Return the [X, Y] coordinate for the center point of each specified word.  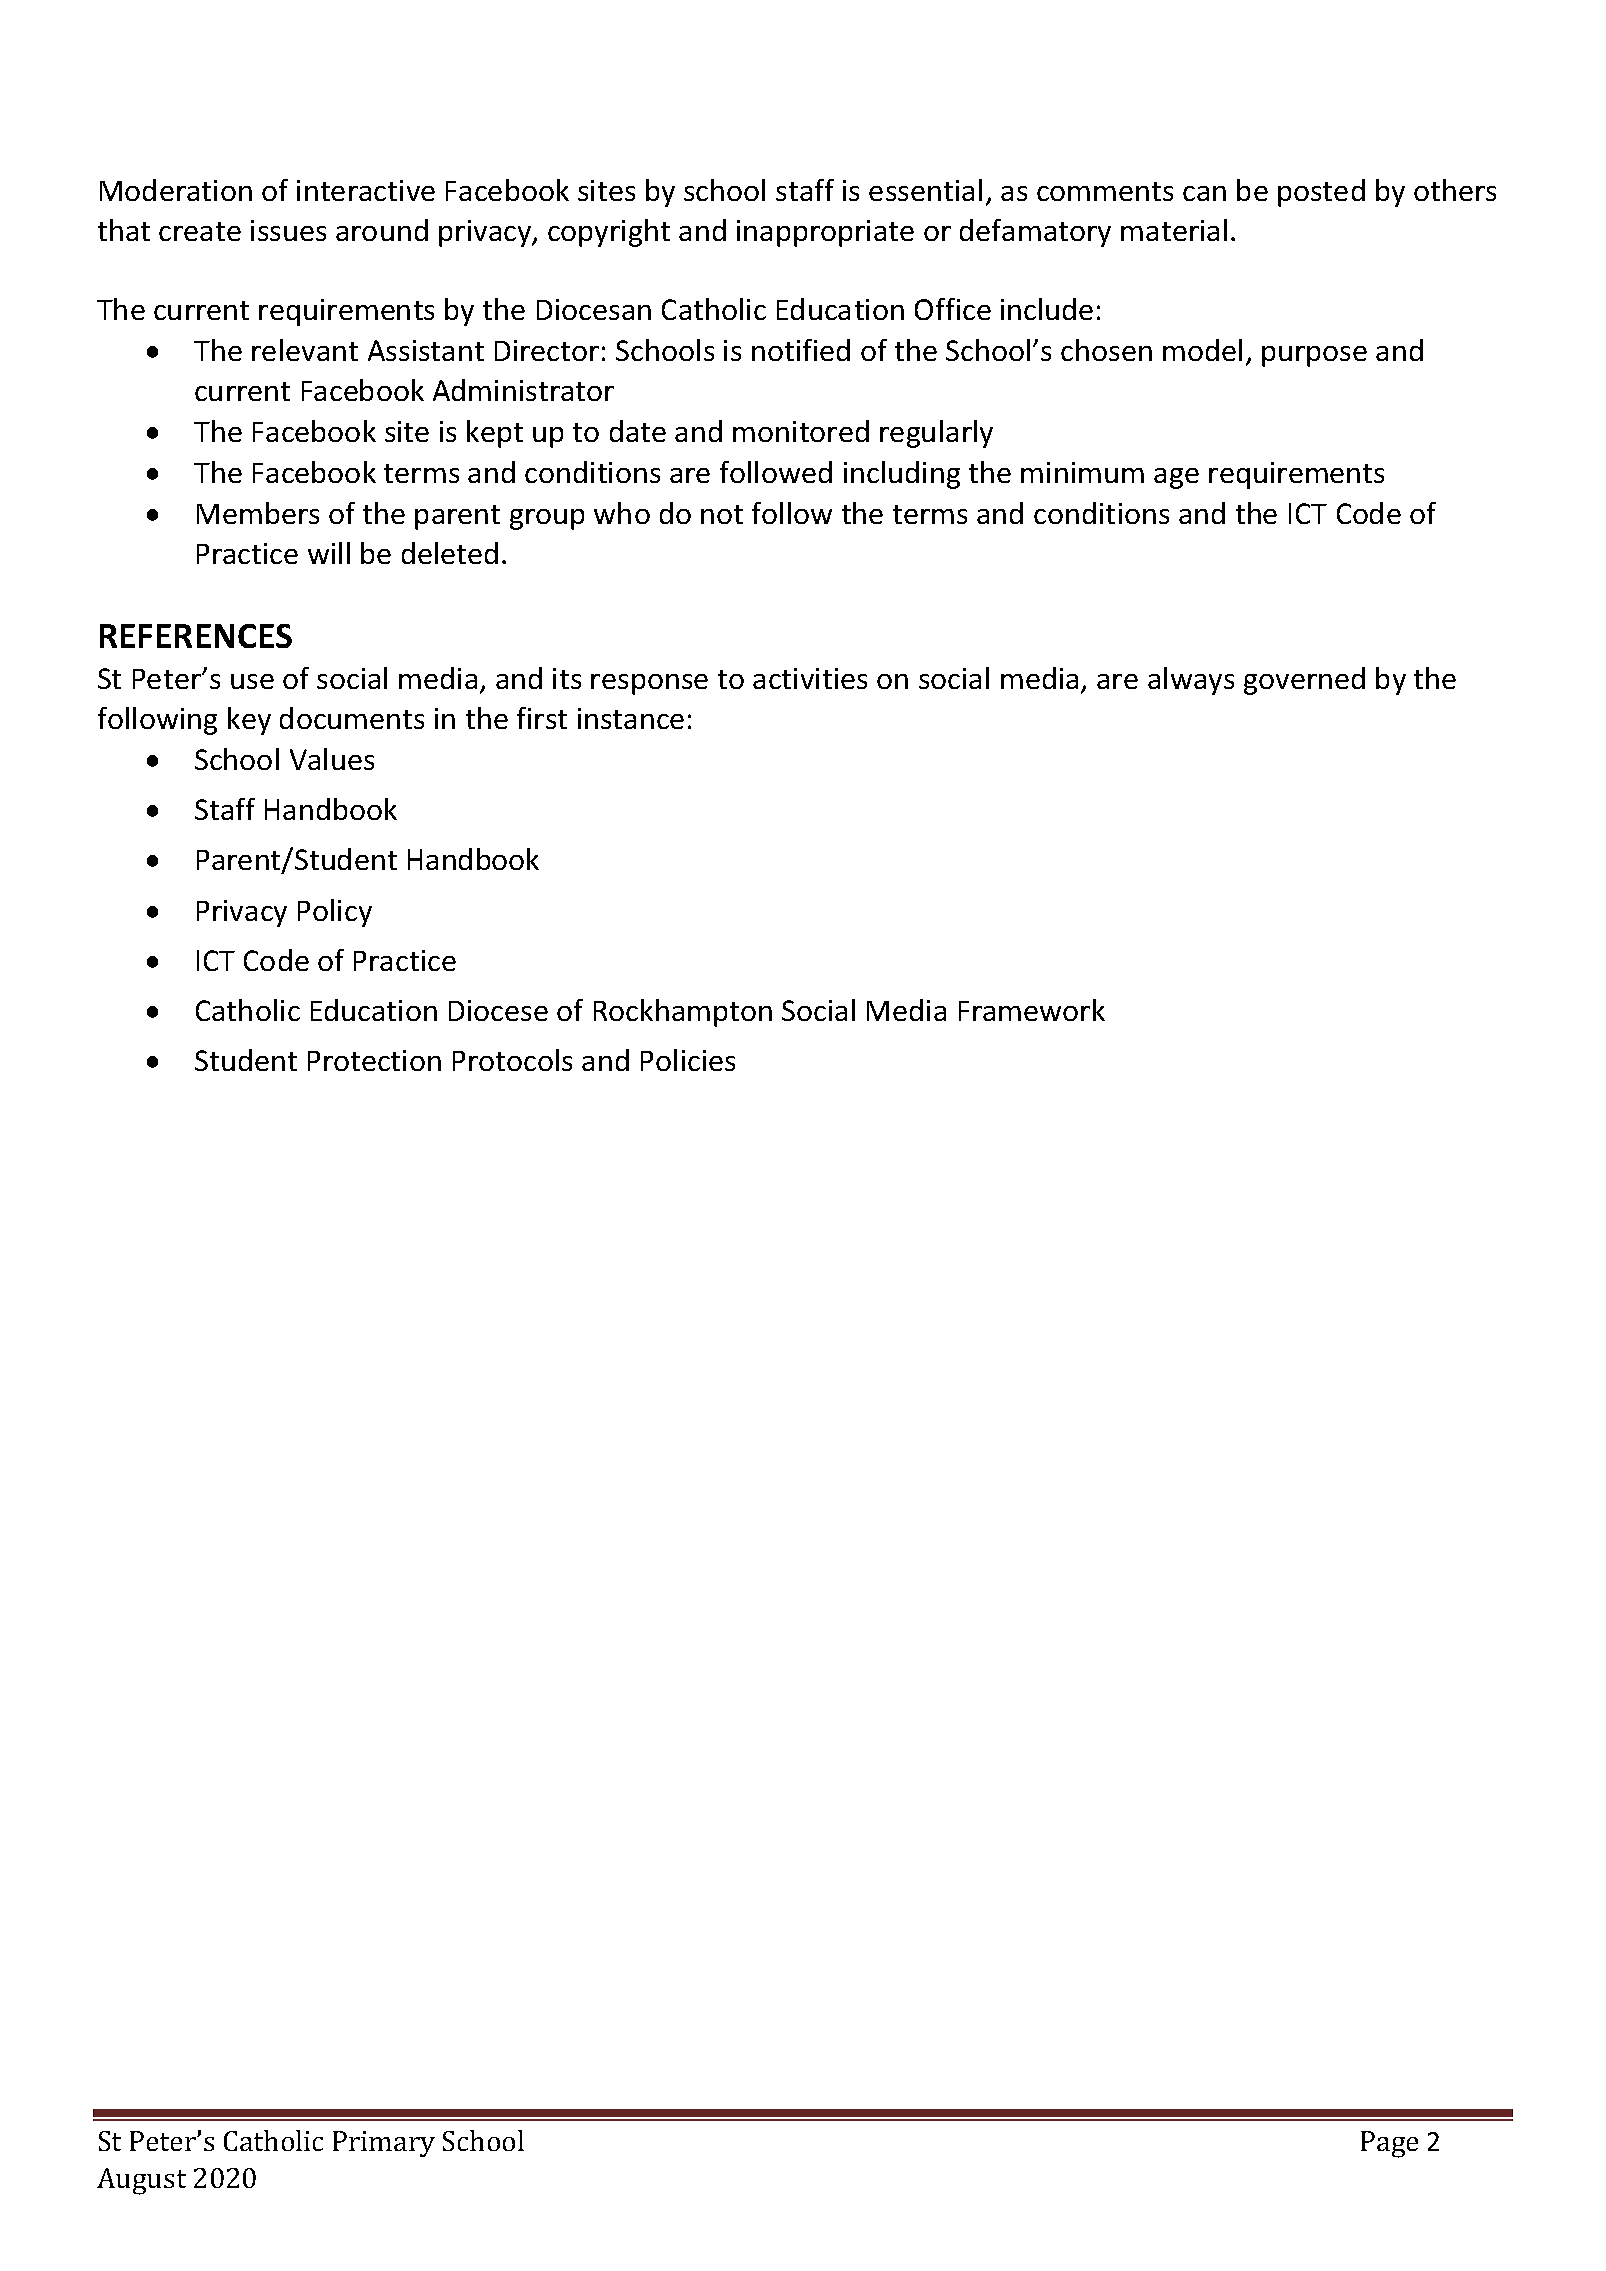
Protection [374, 1060]
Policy [335, 913]
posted [1321, 193]
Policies [688, 1060]
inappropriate [825, 233]
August [141, 2181]
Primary [384, 2144]
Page [1389, 2144]
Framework [1032, 1010]
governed [1304, 681]
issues [288, 230]
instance [631, 718]
